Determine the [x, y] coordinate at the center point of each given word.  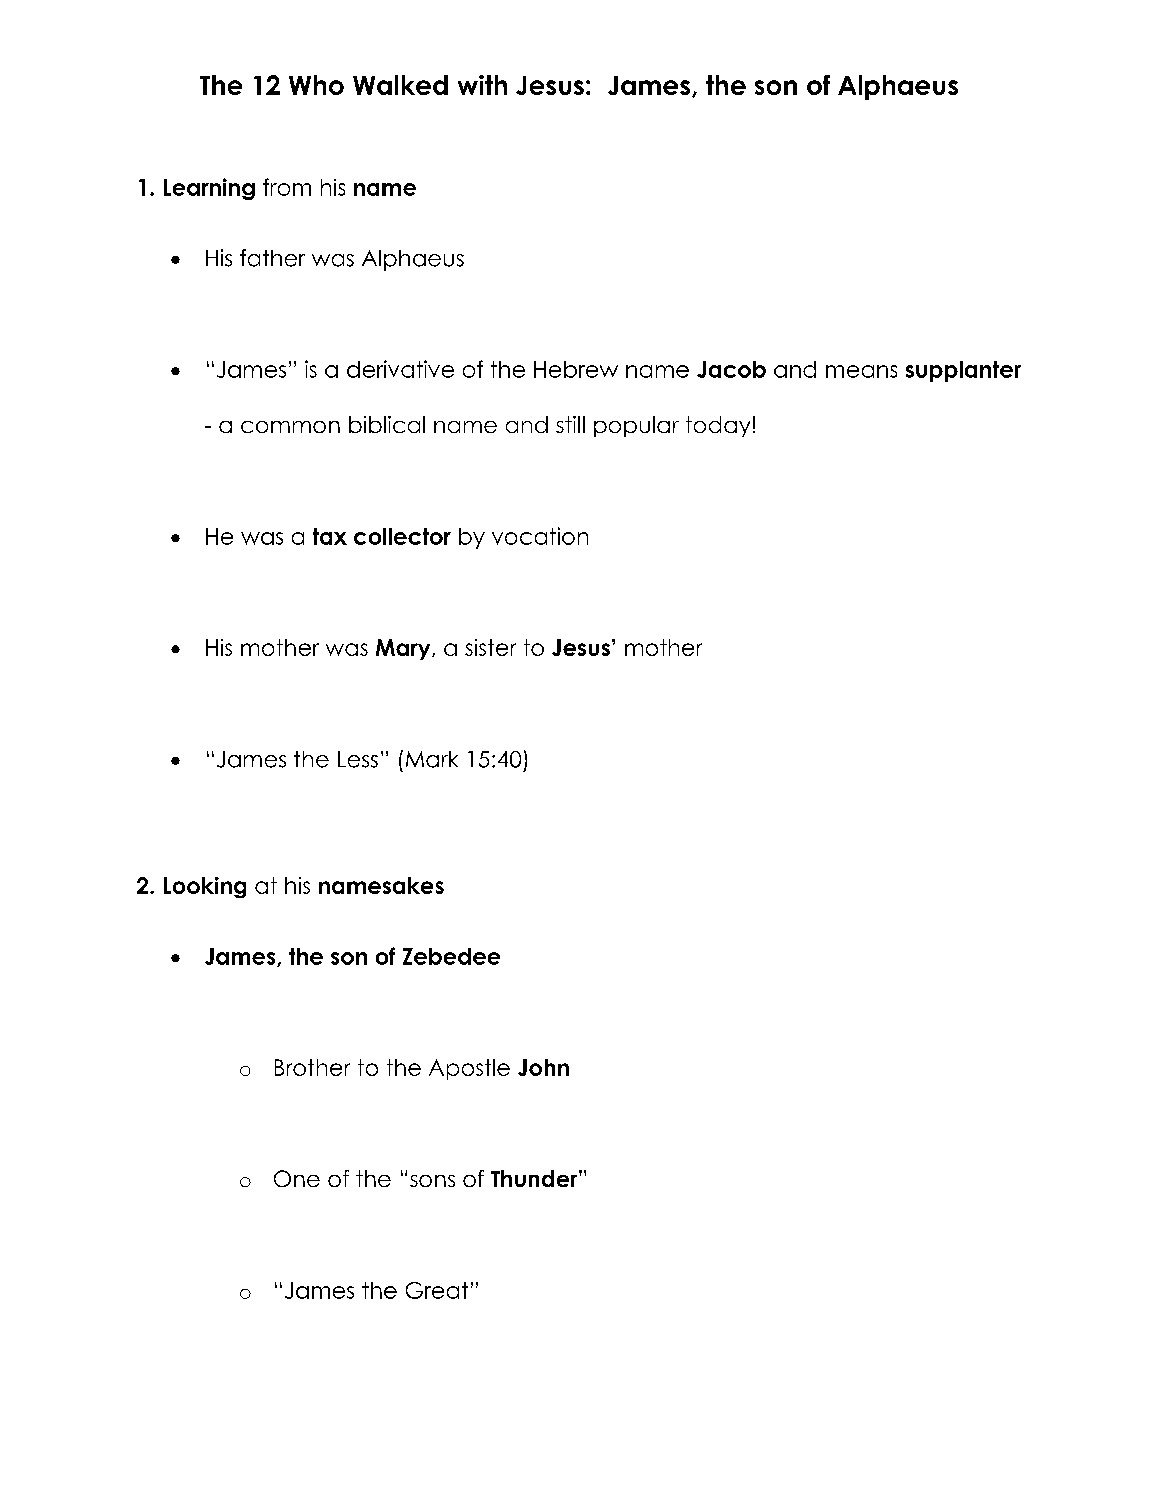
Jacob [731, 369]
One [297, 1178]
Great [437, 1290]
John [543, 1067]
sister [490, 647]
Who [316, 85]
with [482, 85]
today [718, 426]
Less [358, 759]
